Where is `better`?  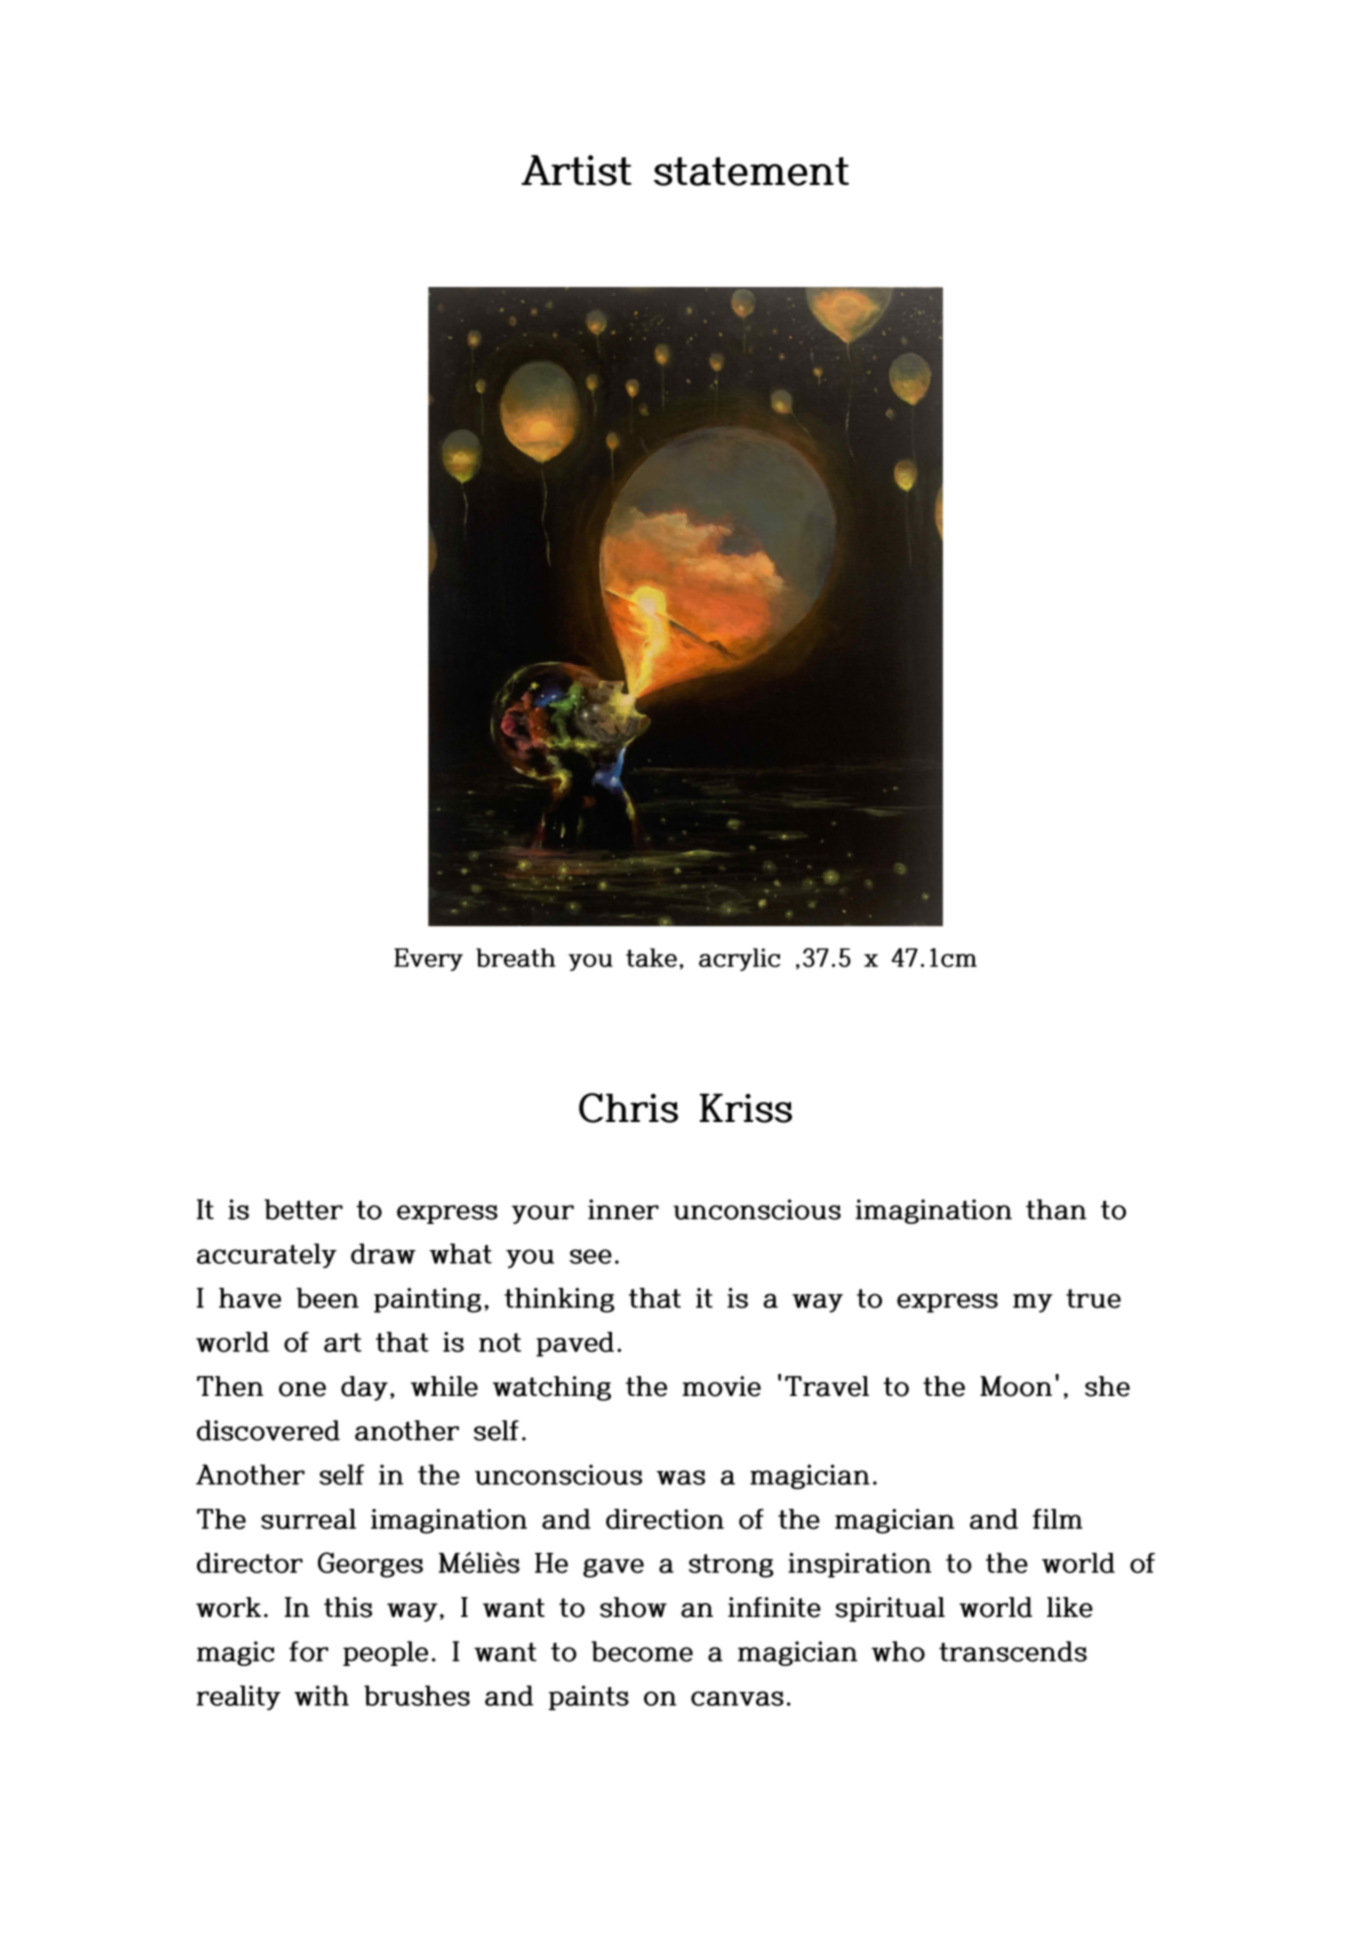
better is located at coordinates (304, 1209).
